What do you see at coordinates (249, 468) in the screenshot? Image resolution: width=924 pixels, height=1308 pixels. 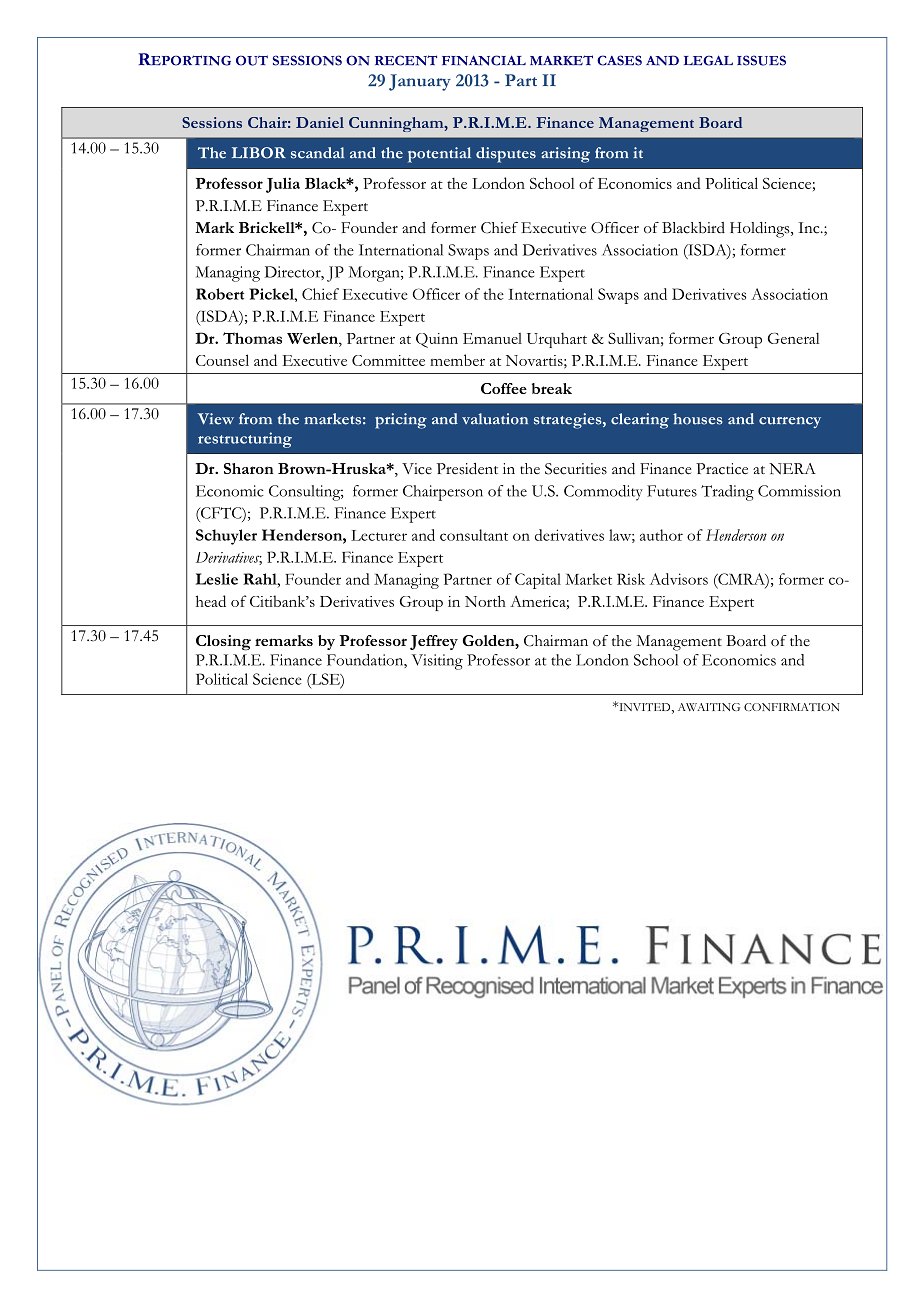 I see `Sharon` at bounding box center [249, 468].
